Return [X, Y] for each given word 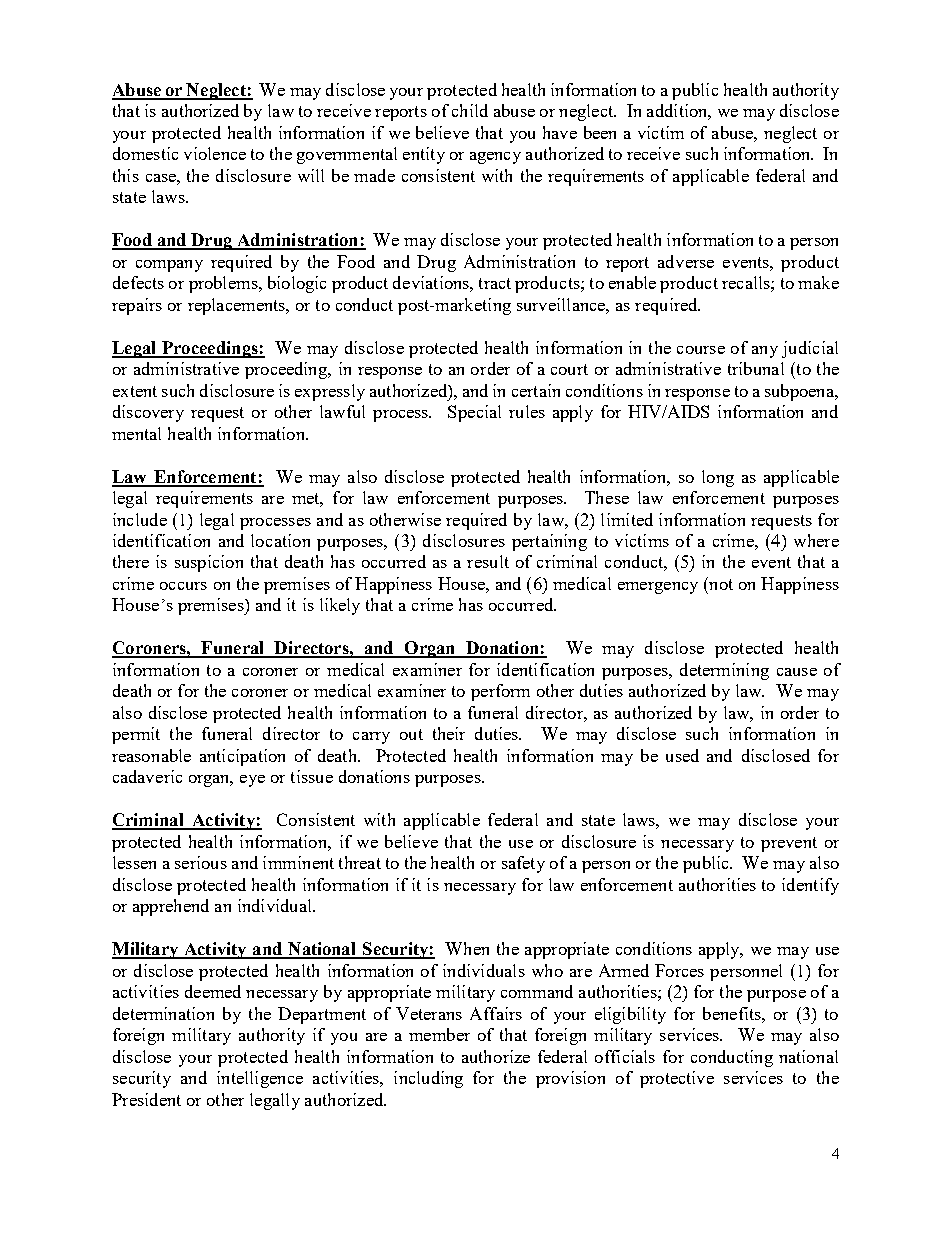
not [720, 583]
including [428, 1079]
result [488, 561]
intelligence [260, 1079]
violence [215, 153]
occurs [183, 586]
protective [677, 1079]
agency [495, 158]
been [600, 132]
